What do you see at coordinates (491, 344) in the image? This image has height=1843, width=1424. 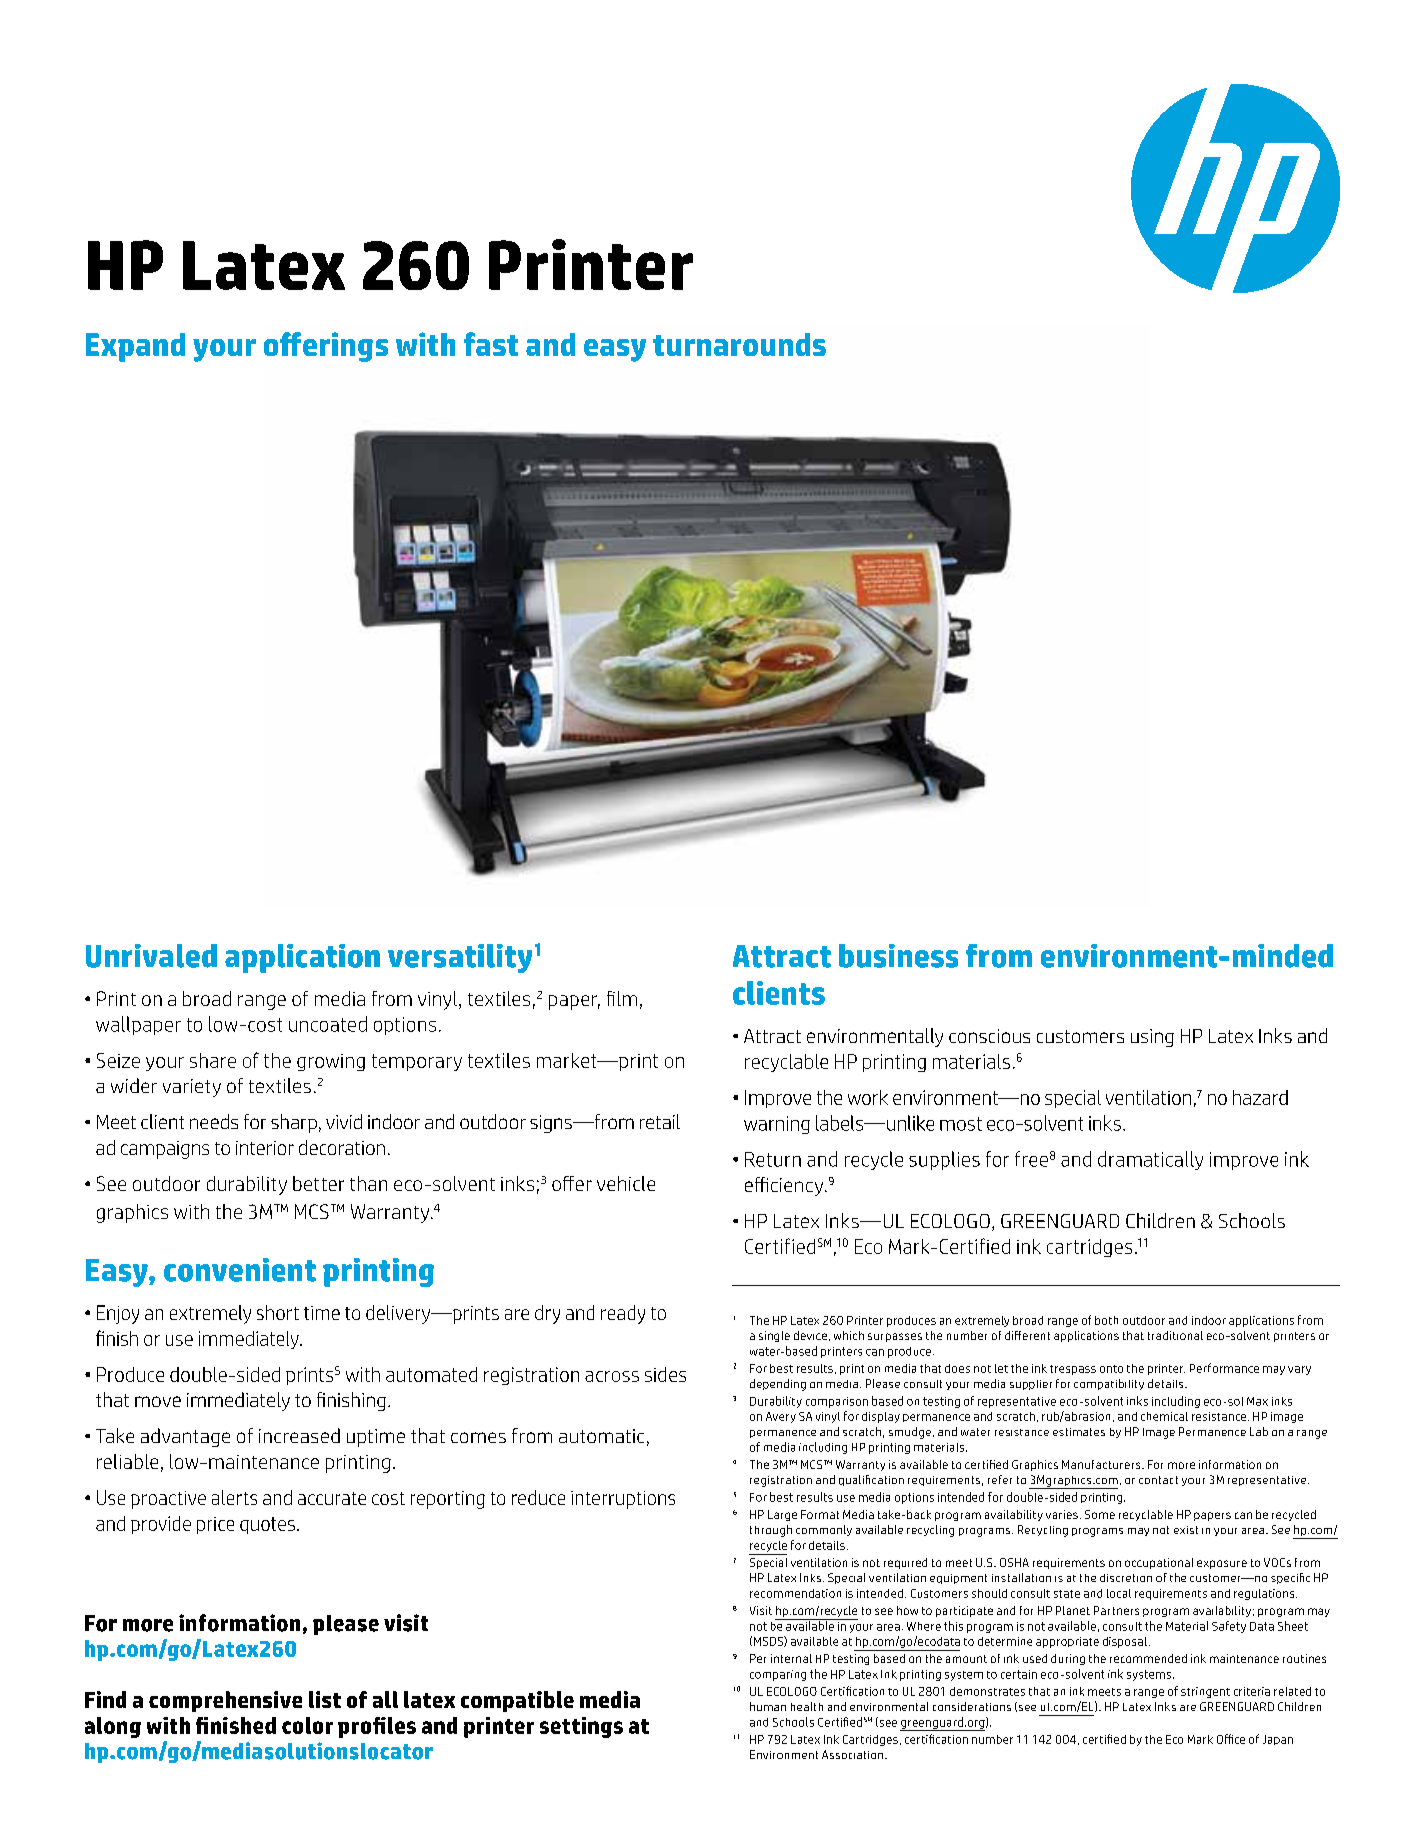 I see `fast` at bounding box center [491, 344].
